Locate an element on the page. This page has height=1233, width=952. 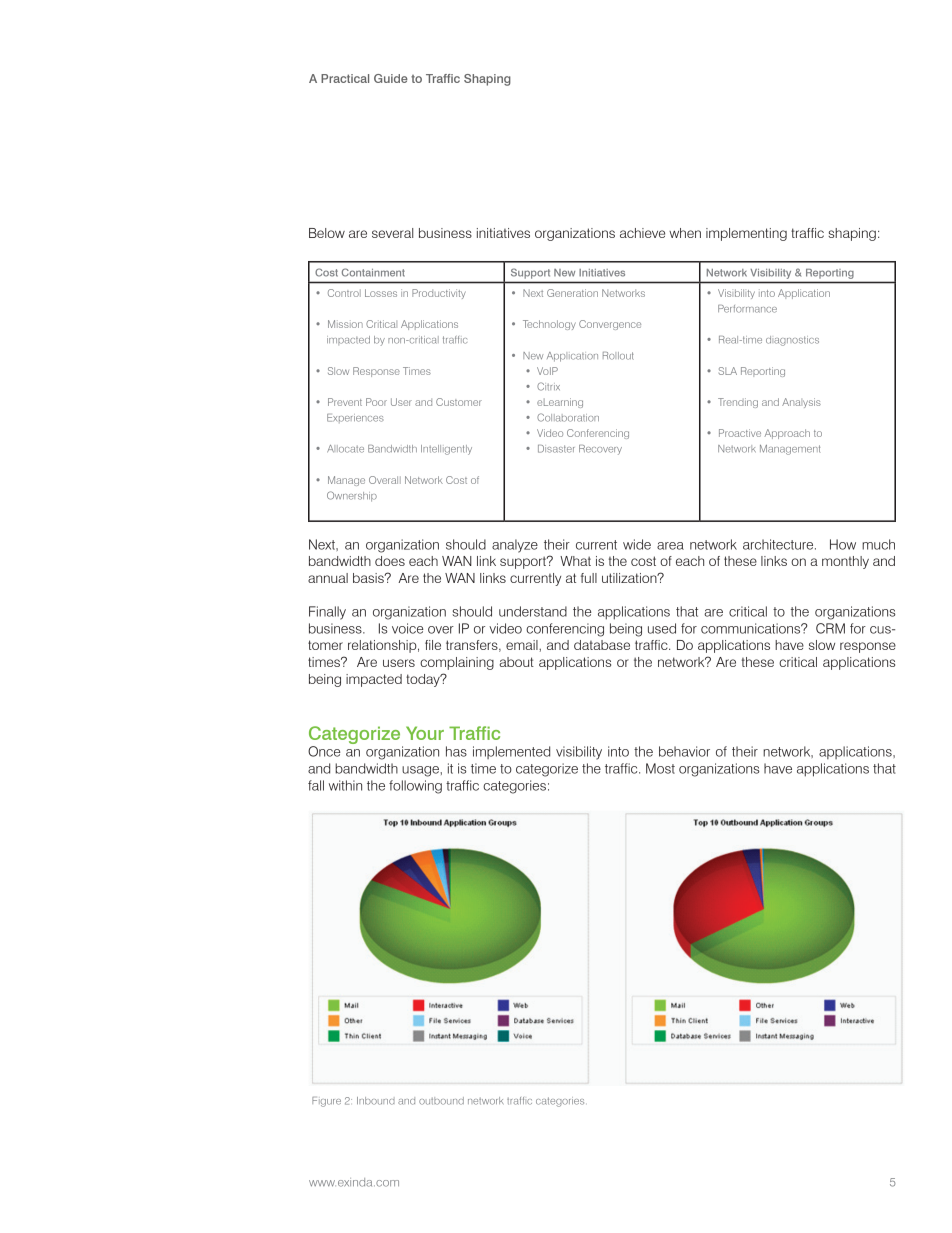
Inbound is located at coordinates (376, 1101).
